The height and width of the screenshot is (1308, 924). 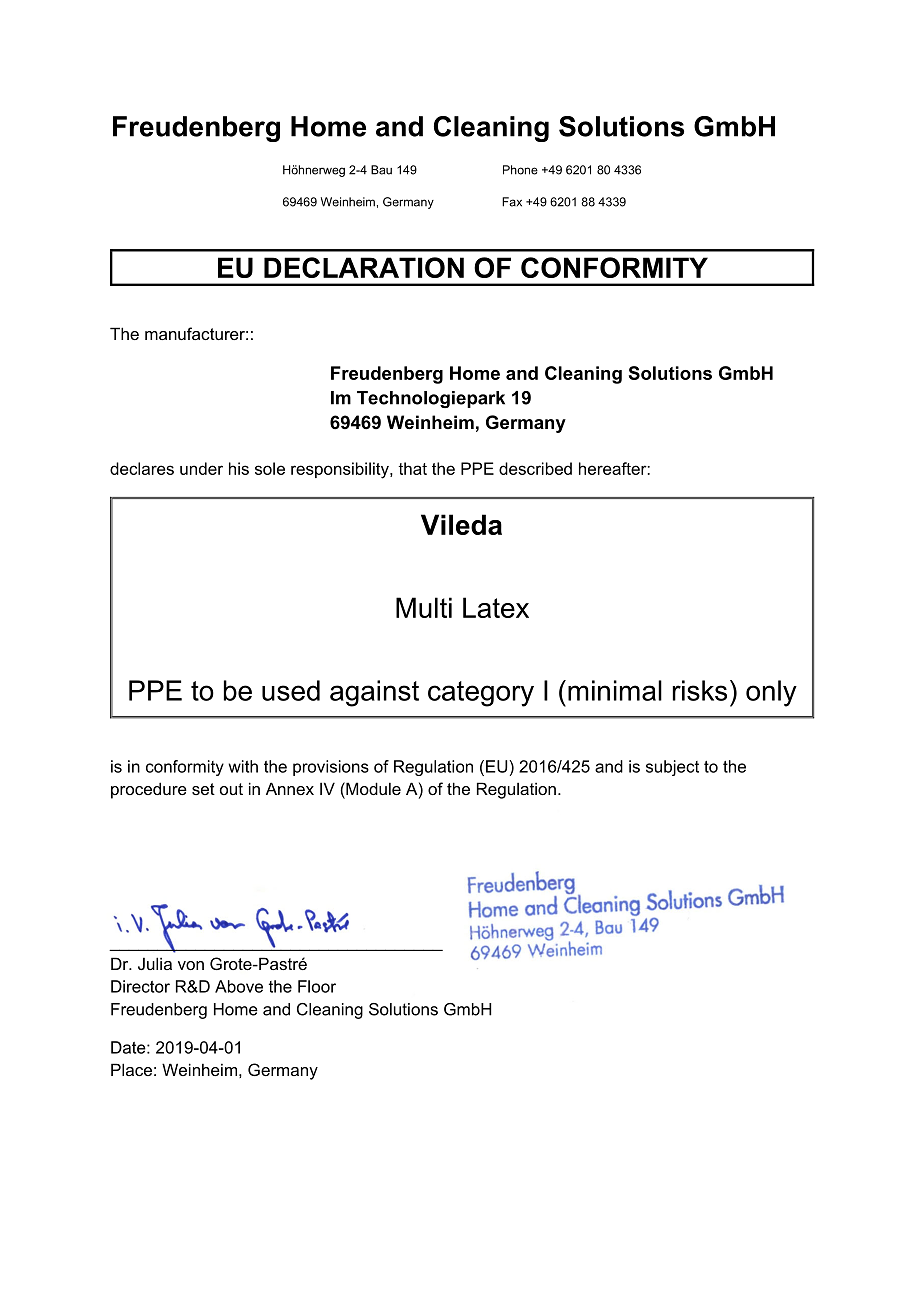 What do you see at coordinates (381, 170) in the screenshot?
I see `Bau` at bounding box center [381, 170].
